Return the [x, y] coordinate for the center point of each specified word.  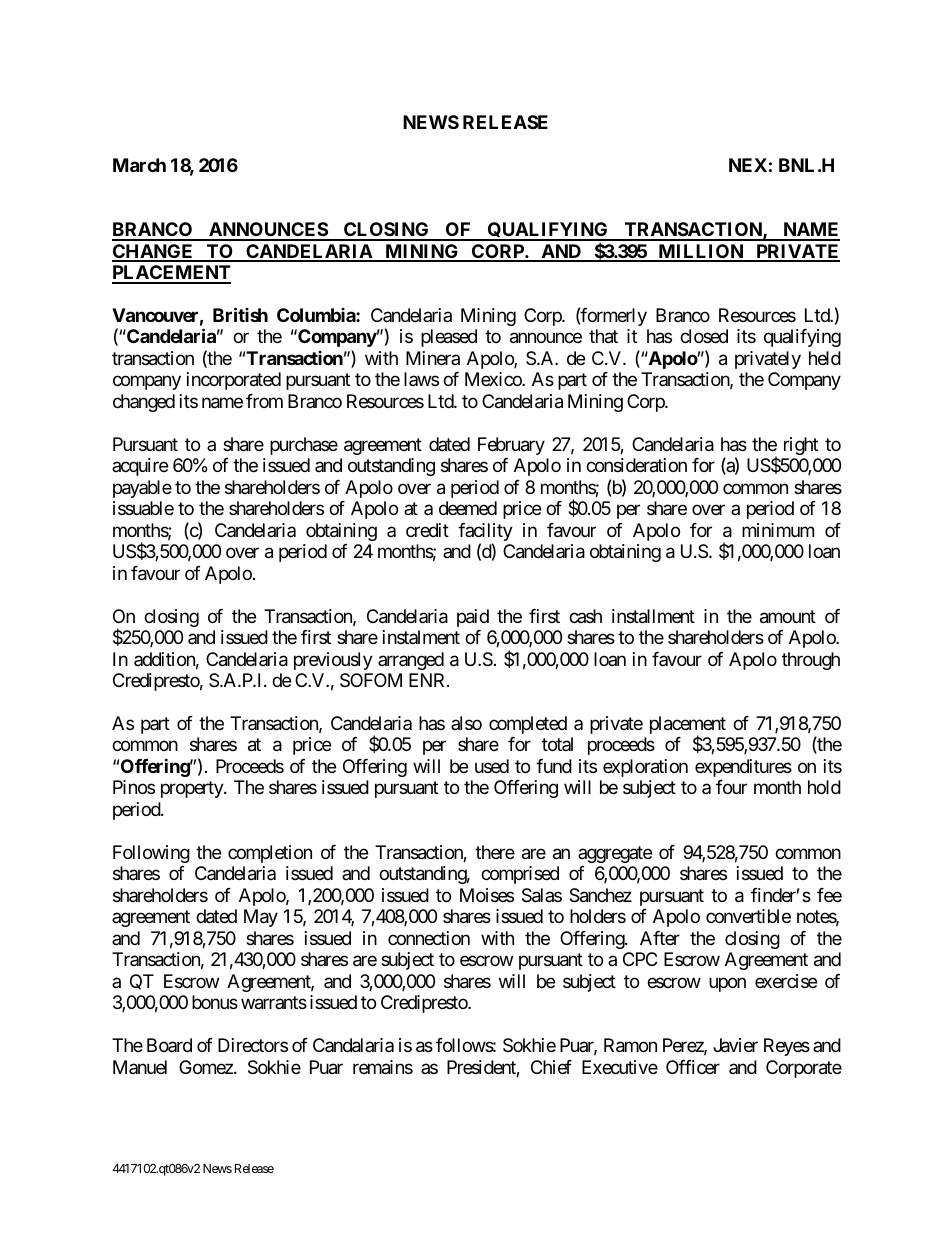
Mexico [494, 379]
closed [704, 336]
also [466, 723]
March [139, 165]
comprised [520, 875]
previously [333, 661]
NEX [748, 165]
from [264, 401]
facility [485, 533]
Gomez [206, 1067]
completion [270, 854]
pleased [449, 338]
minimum [778, 530]
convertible [748, 916]
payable [142, 489]
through [811, 661]
